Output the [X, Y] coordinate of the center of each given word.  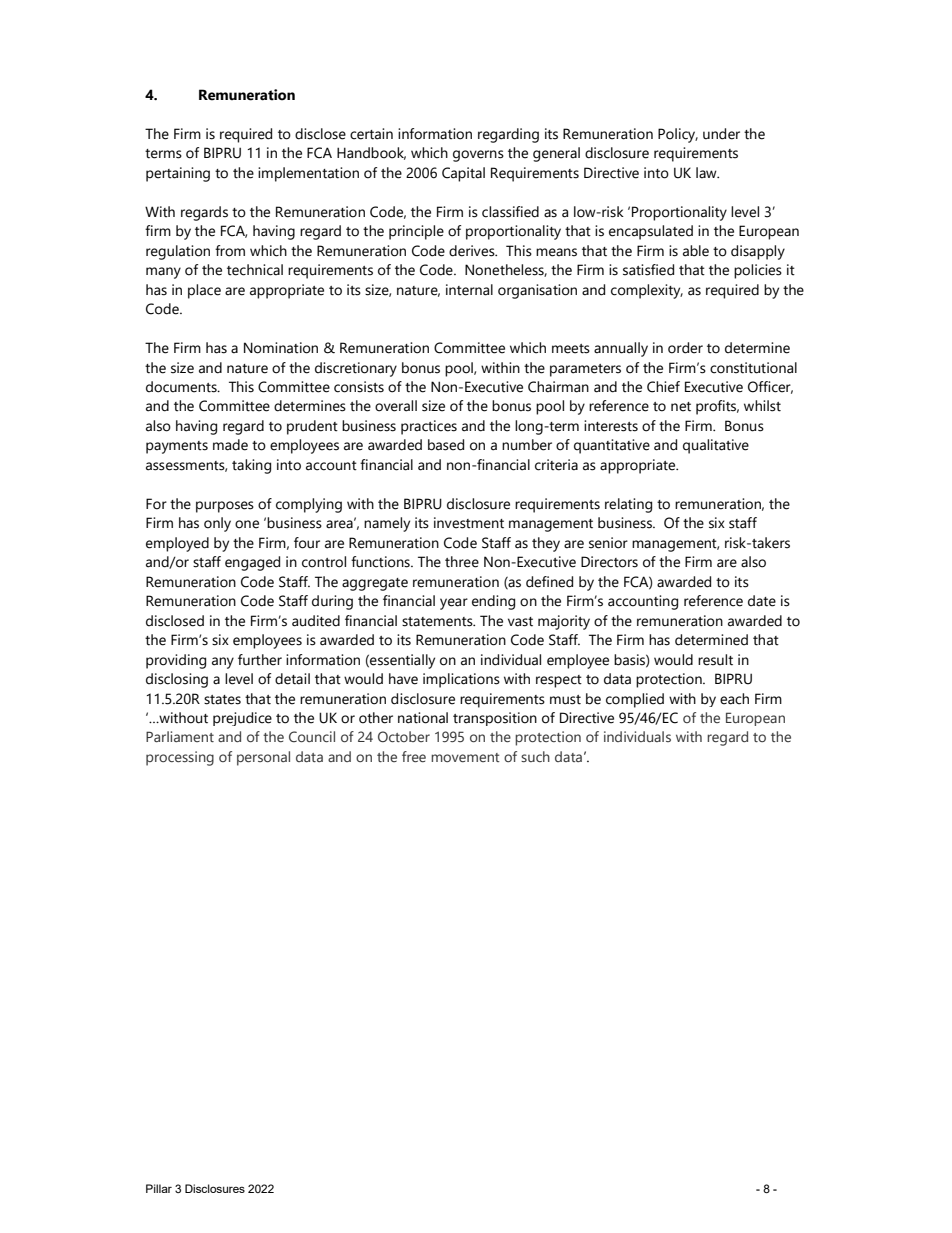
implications [461, 680]
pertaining [178, 174]
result [715, 660]
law [707, 173]
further [260, 660]
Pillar [159, 1188]
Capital [463, 174]
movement [465, 757]
